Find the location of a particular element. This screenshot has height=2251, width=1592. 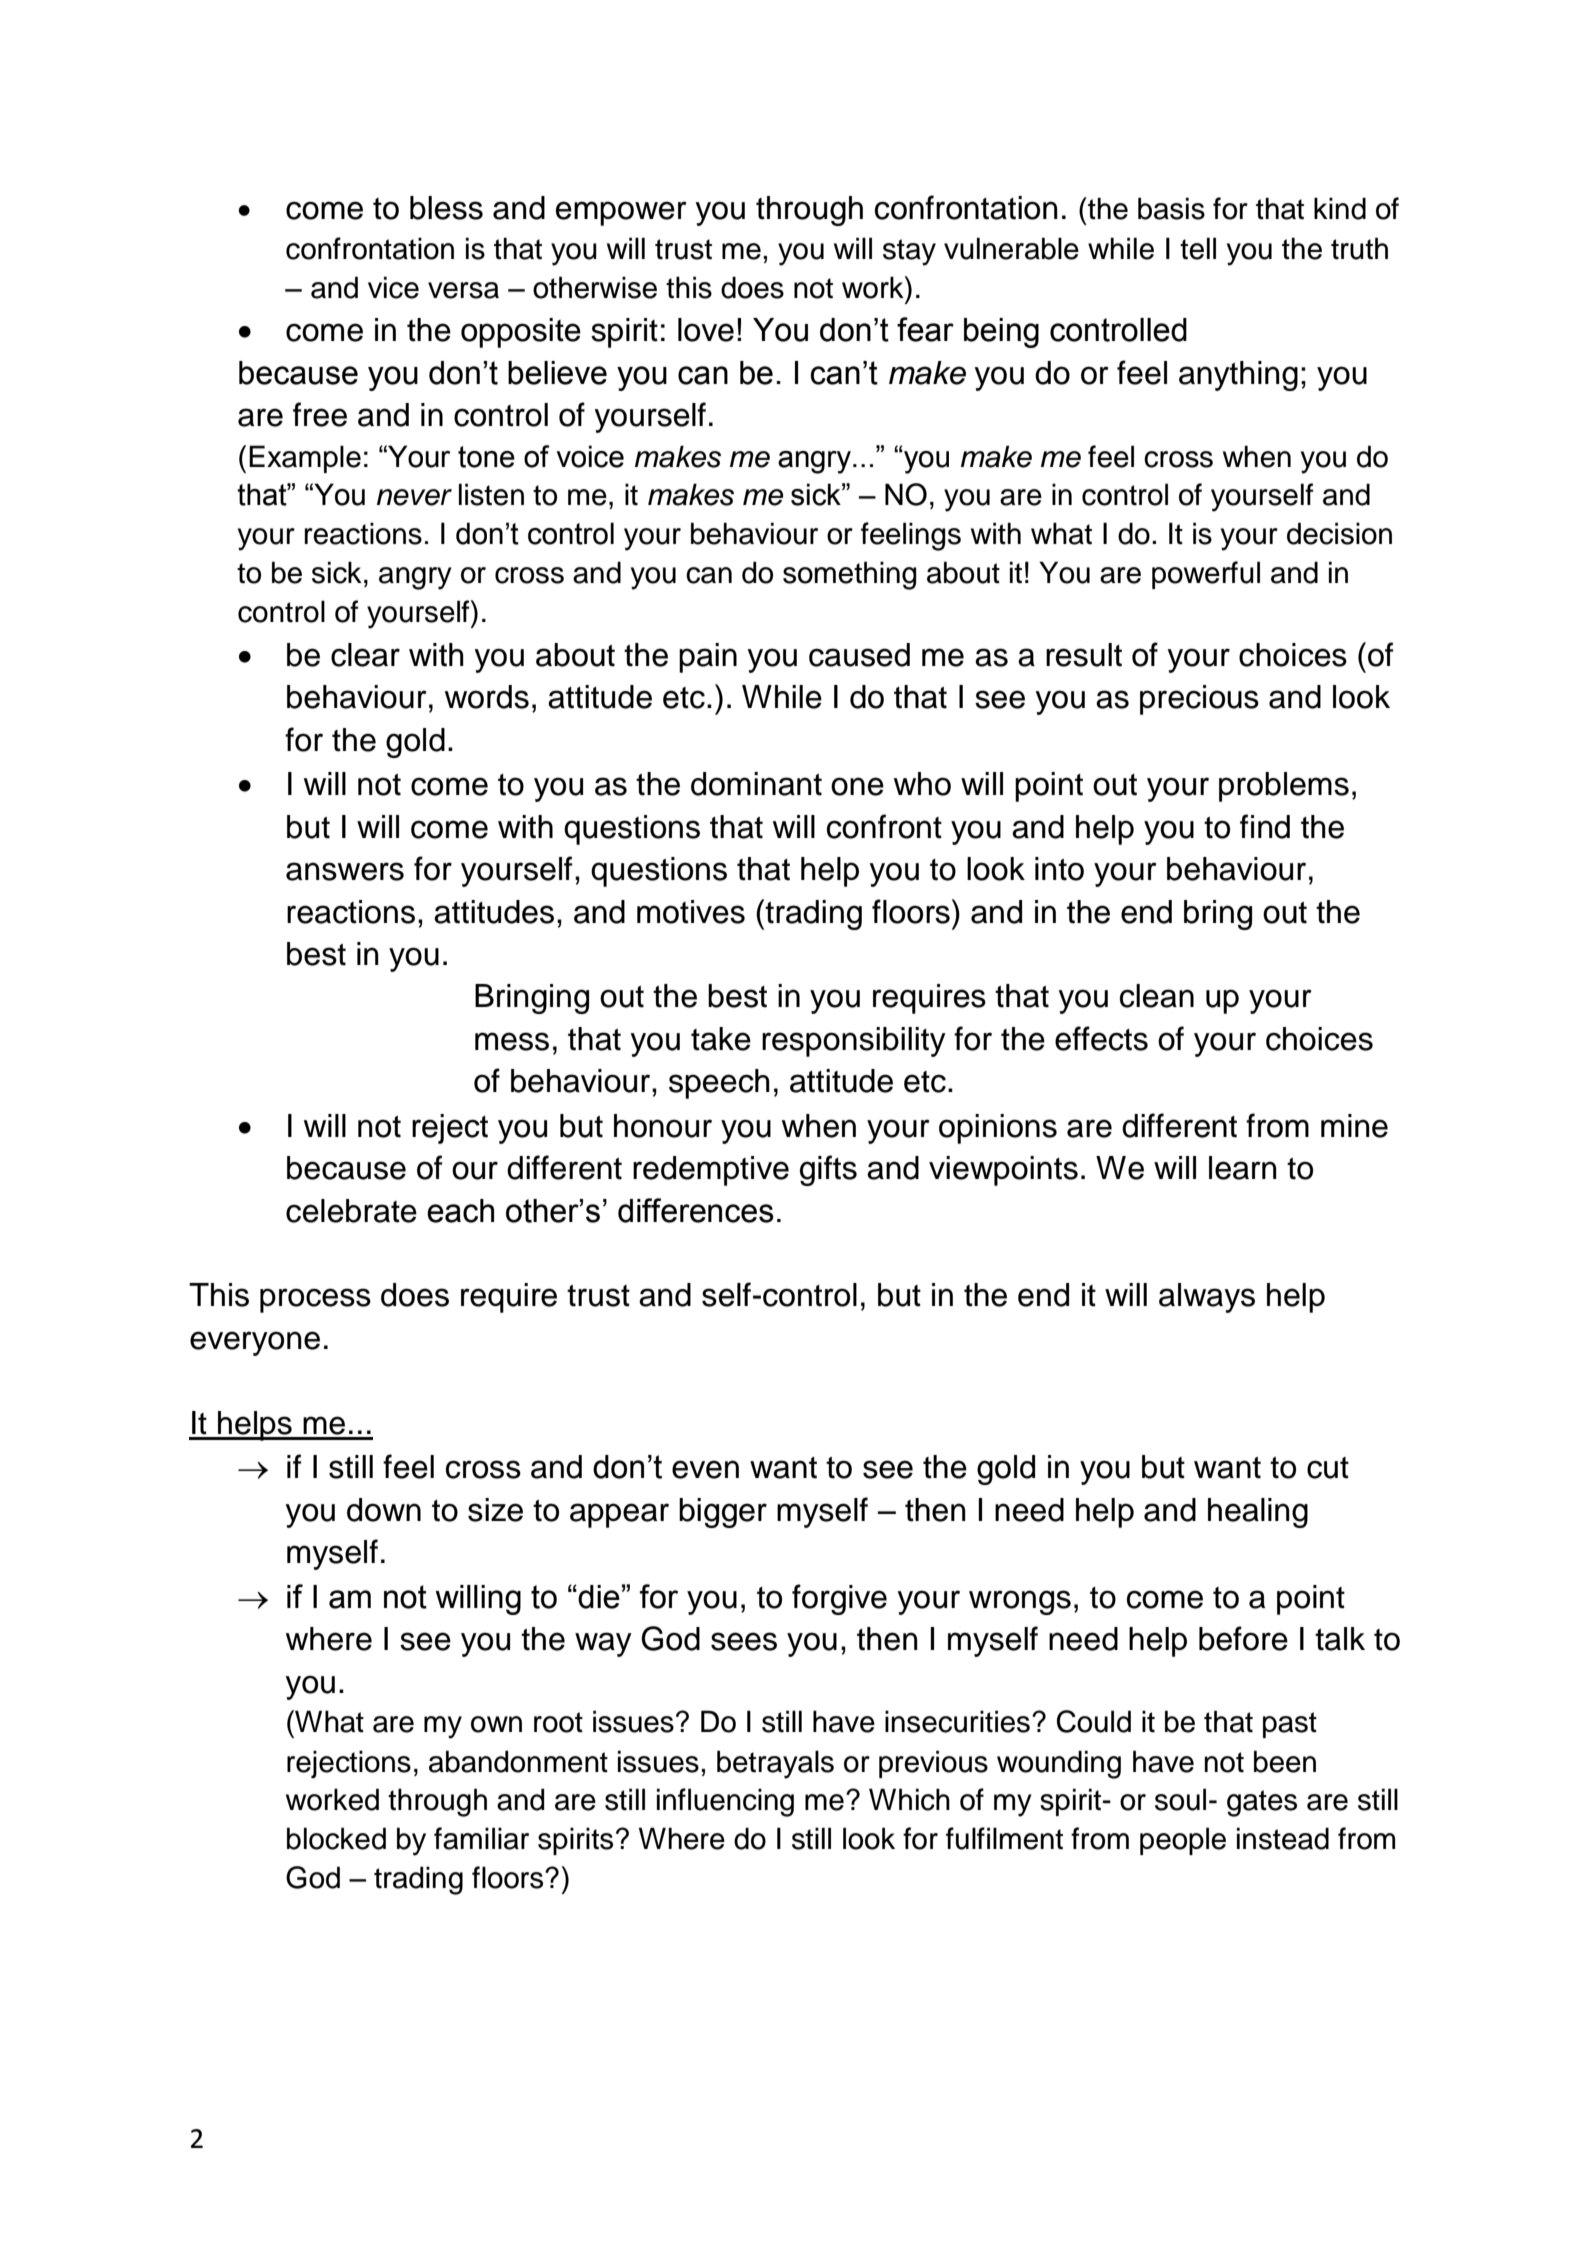

process is located at coordinates (315, 1300).
